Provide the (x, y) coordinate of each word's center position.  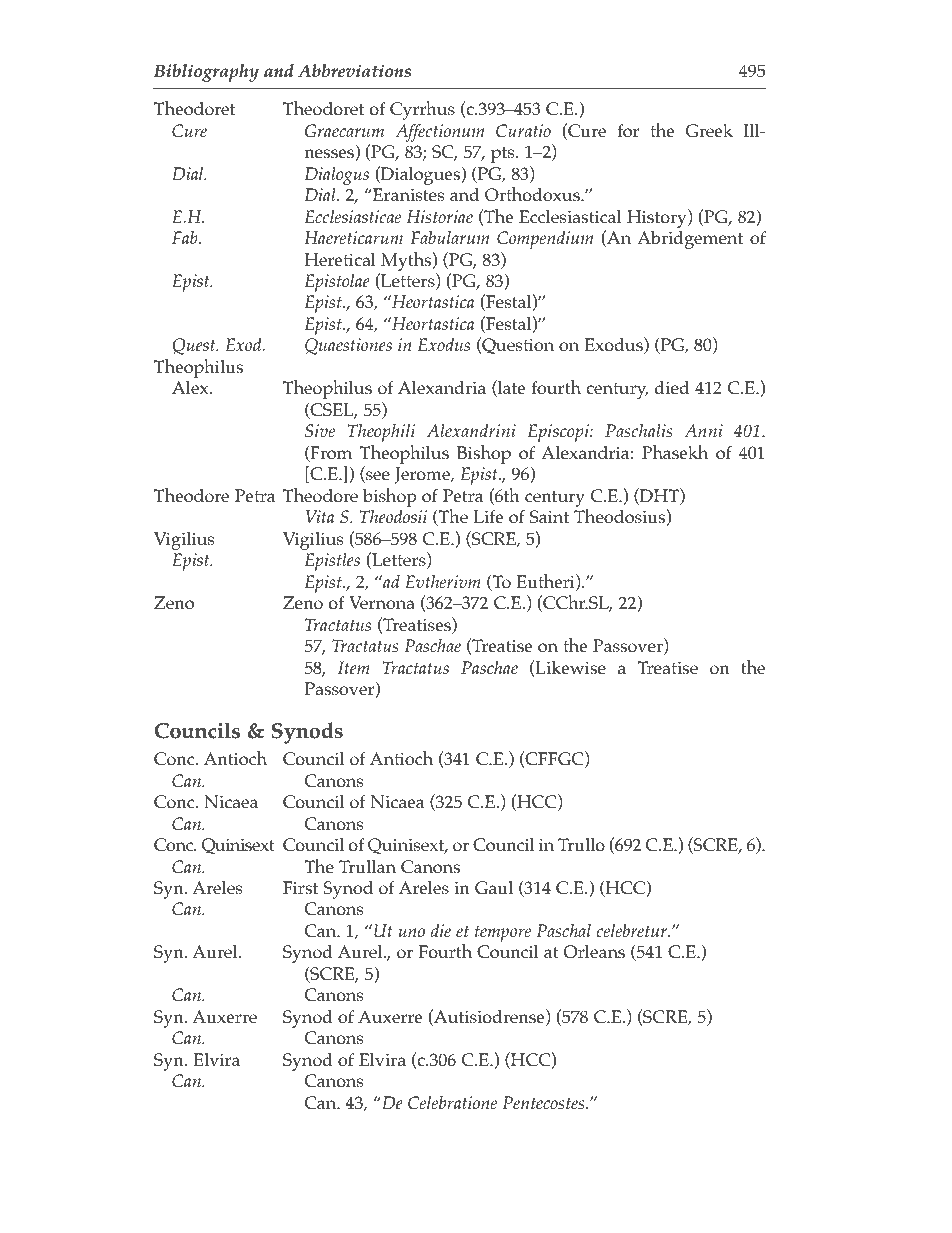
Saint (549, 517)
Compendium (545, 240)
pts (504, 155)
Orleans (594, 952)
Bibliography (206, 73)
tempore (503, 933)
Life (488, 516)
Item (354, 667)
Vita (320, 516)
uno (412, 932)
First (300, 888)
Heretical (340, 260)
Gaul (494, 888)
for (628, 131)
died (672, 387)
